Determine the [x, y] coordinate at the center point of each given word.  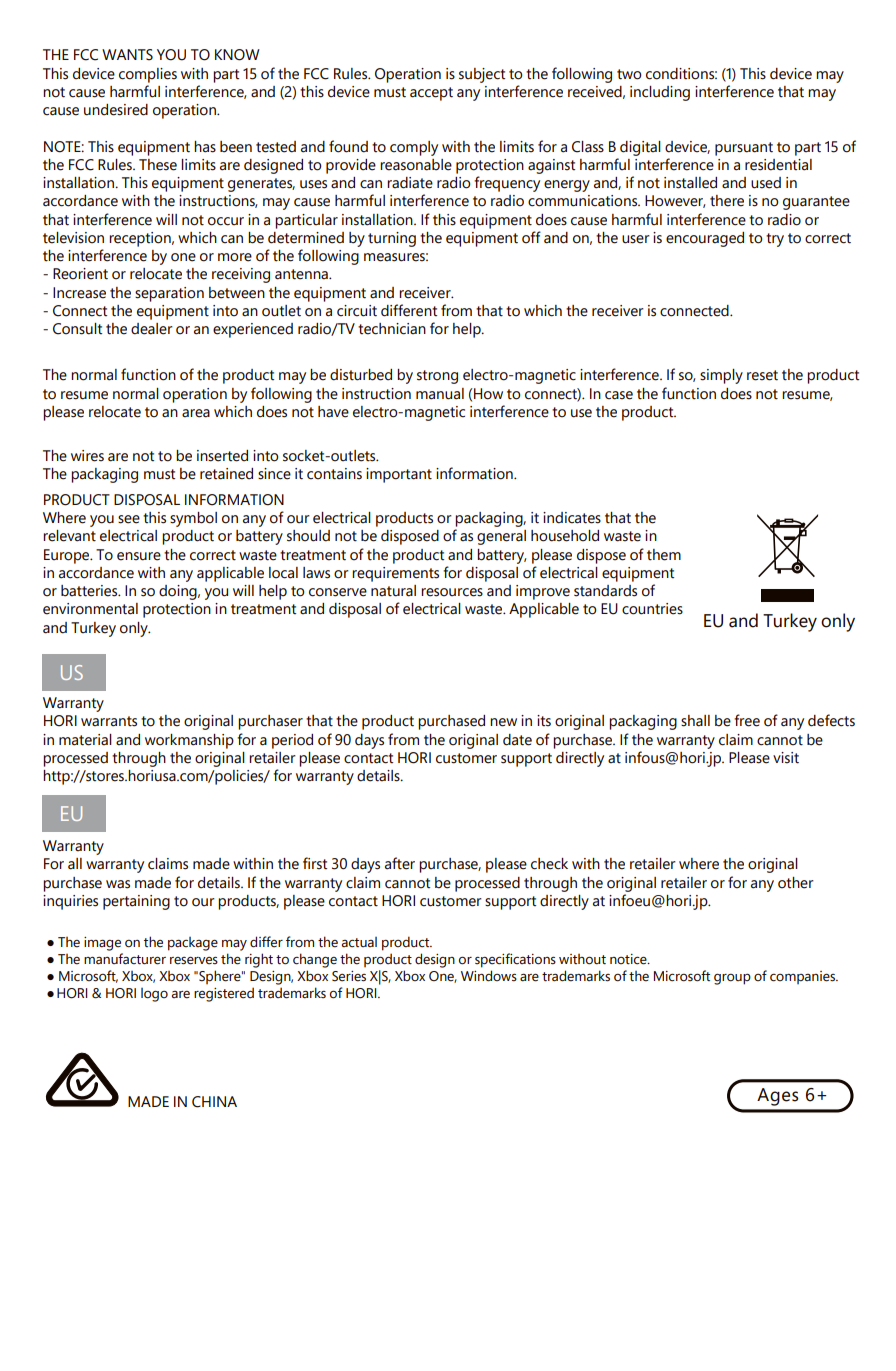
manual [440, 394]
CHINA [214, 1102]
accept [431, 94]
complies [148, 75]
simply [721, 376]
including [660, 93]
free [747, 720]
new [503, 722]
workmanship [189, 741]
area [196, 413]
